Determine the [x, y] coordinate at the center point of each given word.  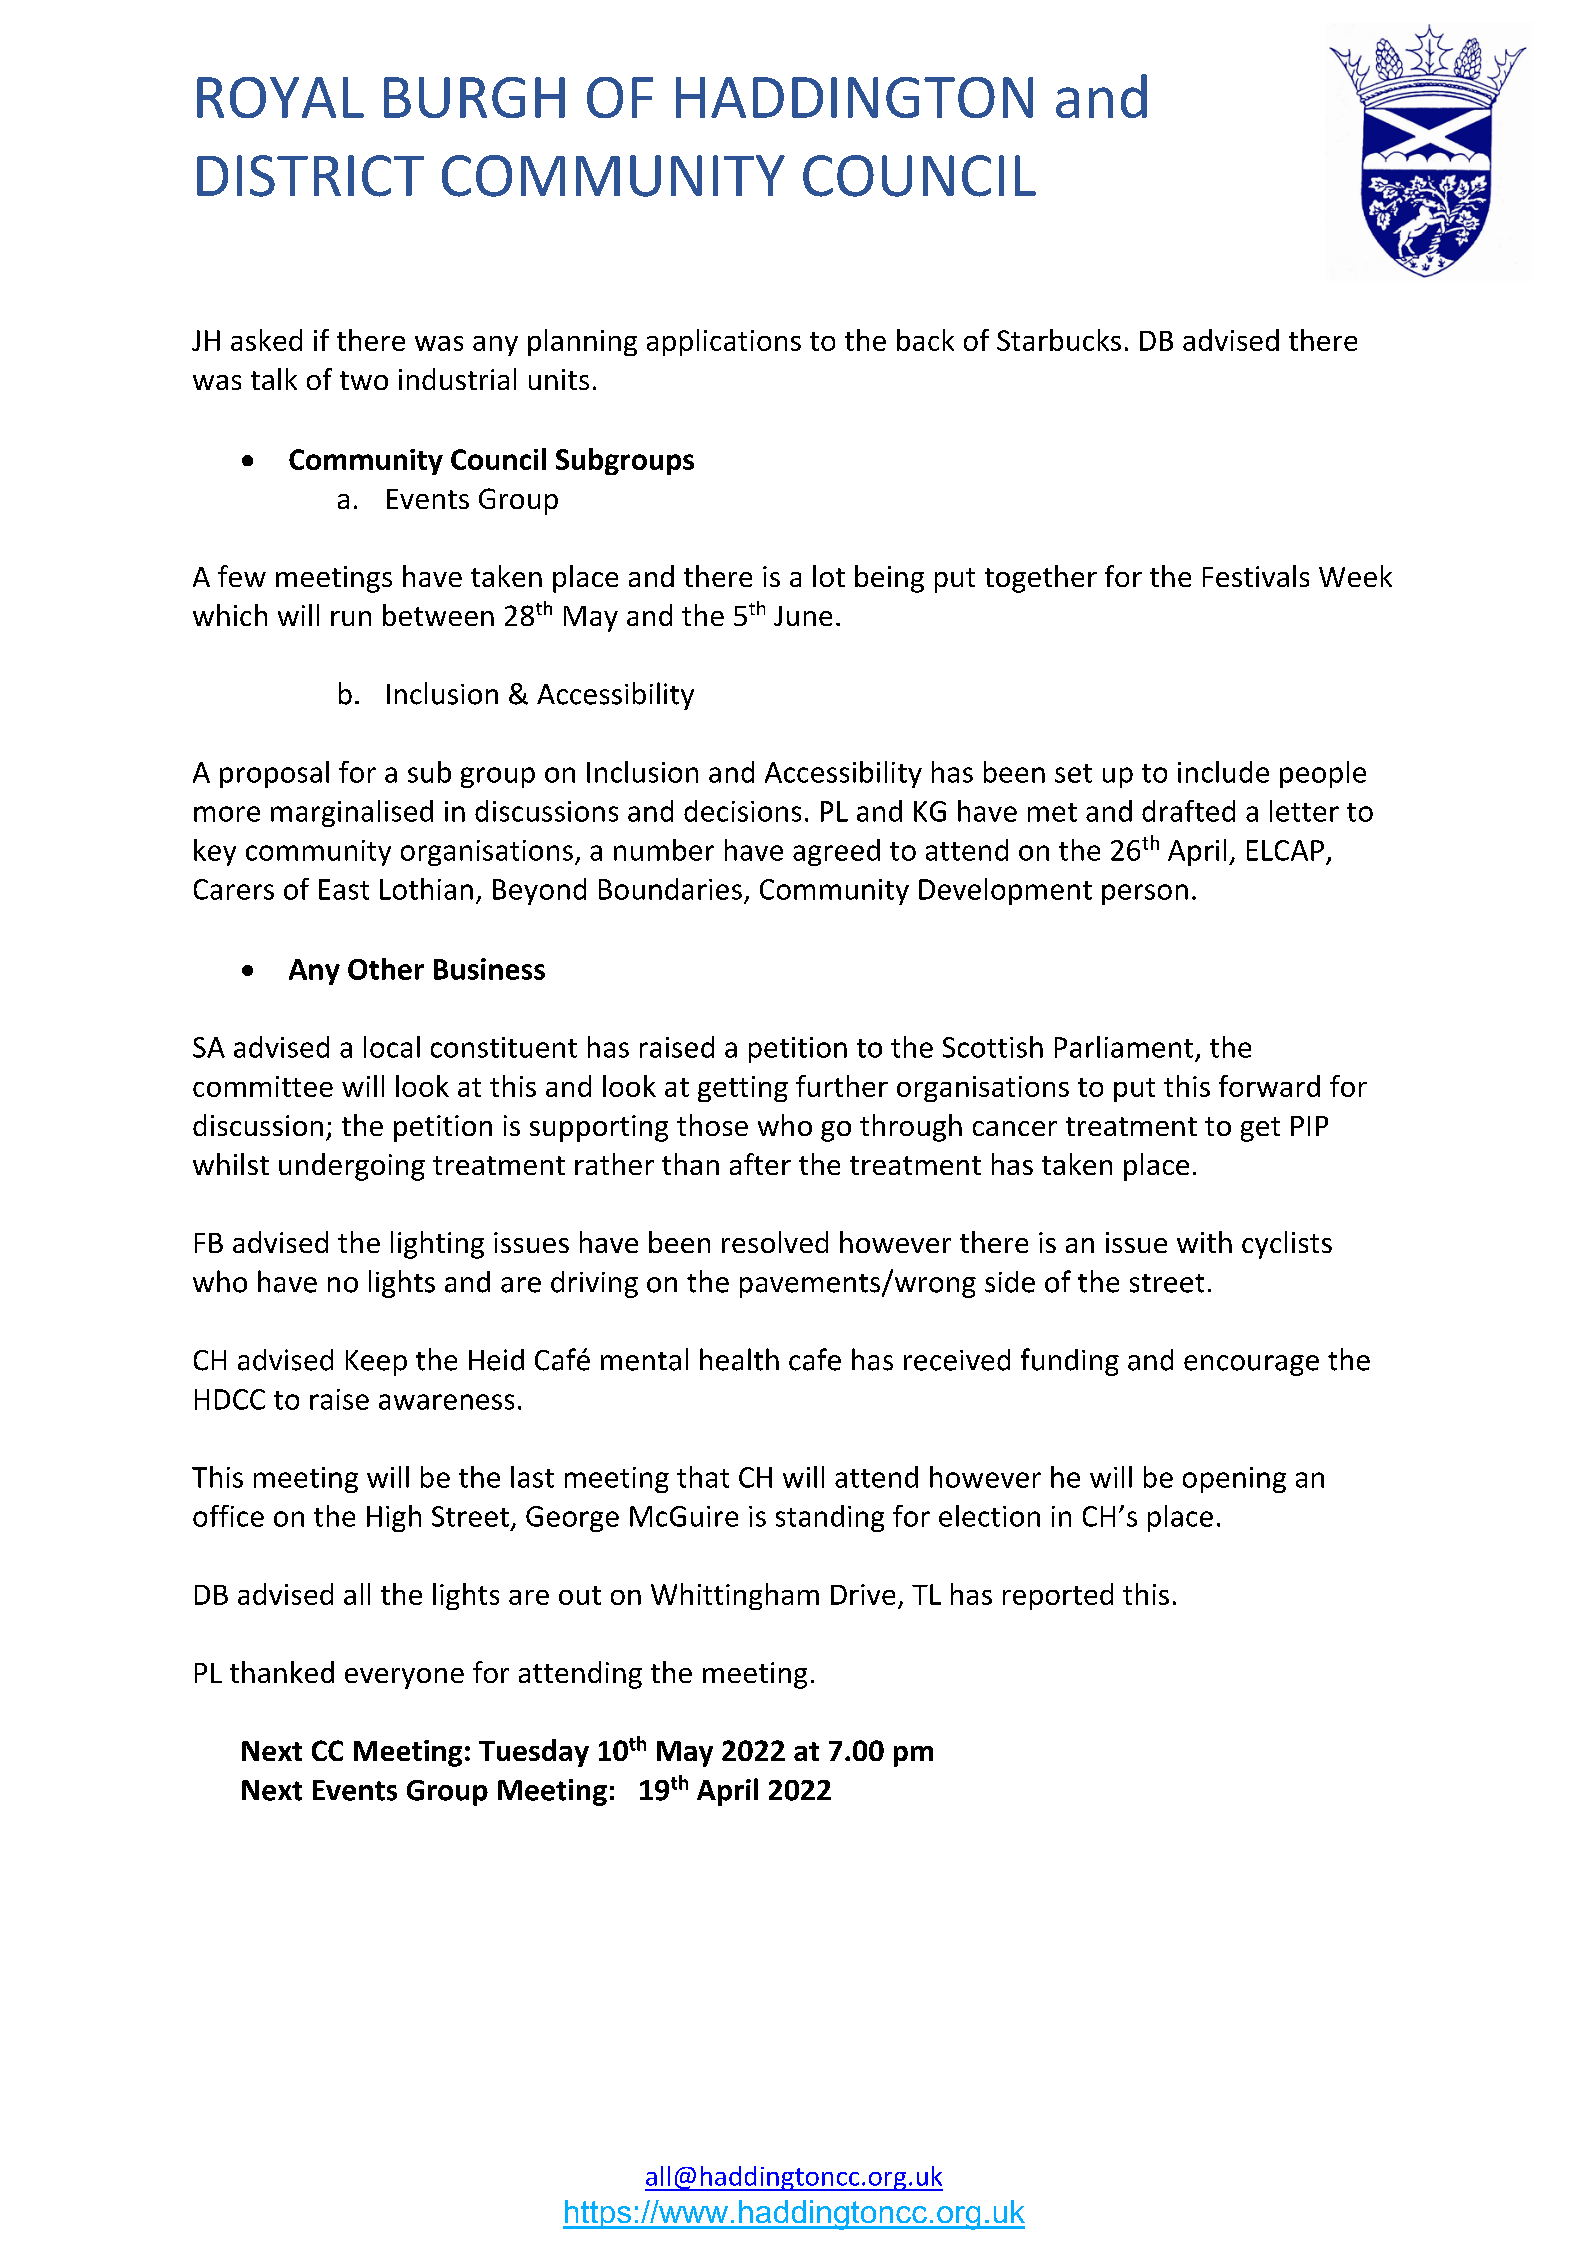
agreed [836, 852]
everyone [404, 1678]
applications [724, 342]
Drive [863, 1594]
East [344, 889]
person [1145, 894]
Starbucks [1059, 340]
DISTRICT [310, 176]
